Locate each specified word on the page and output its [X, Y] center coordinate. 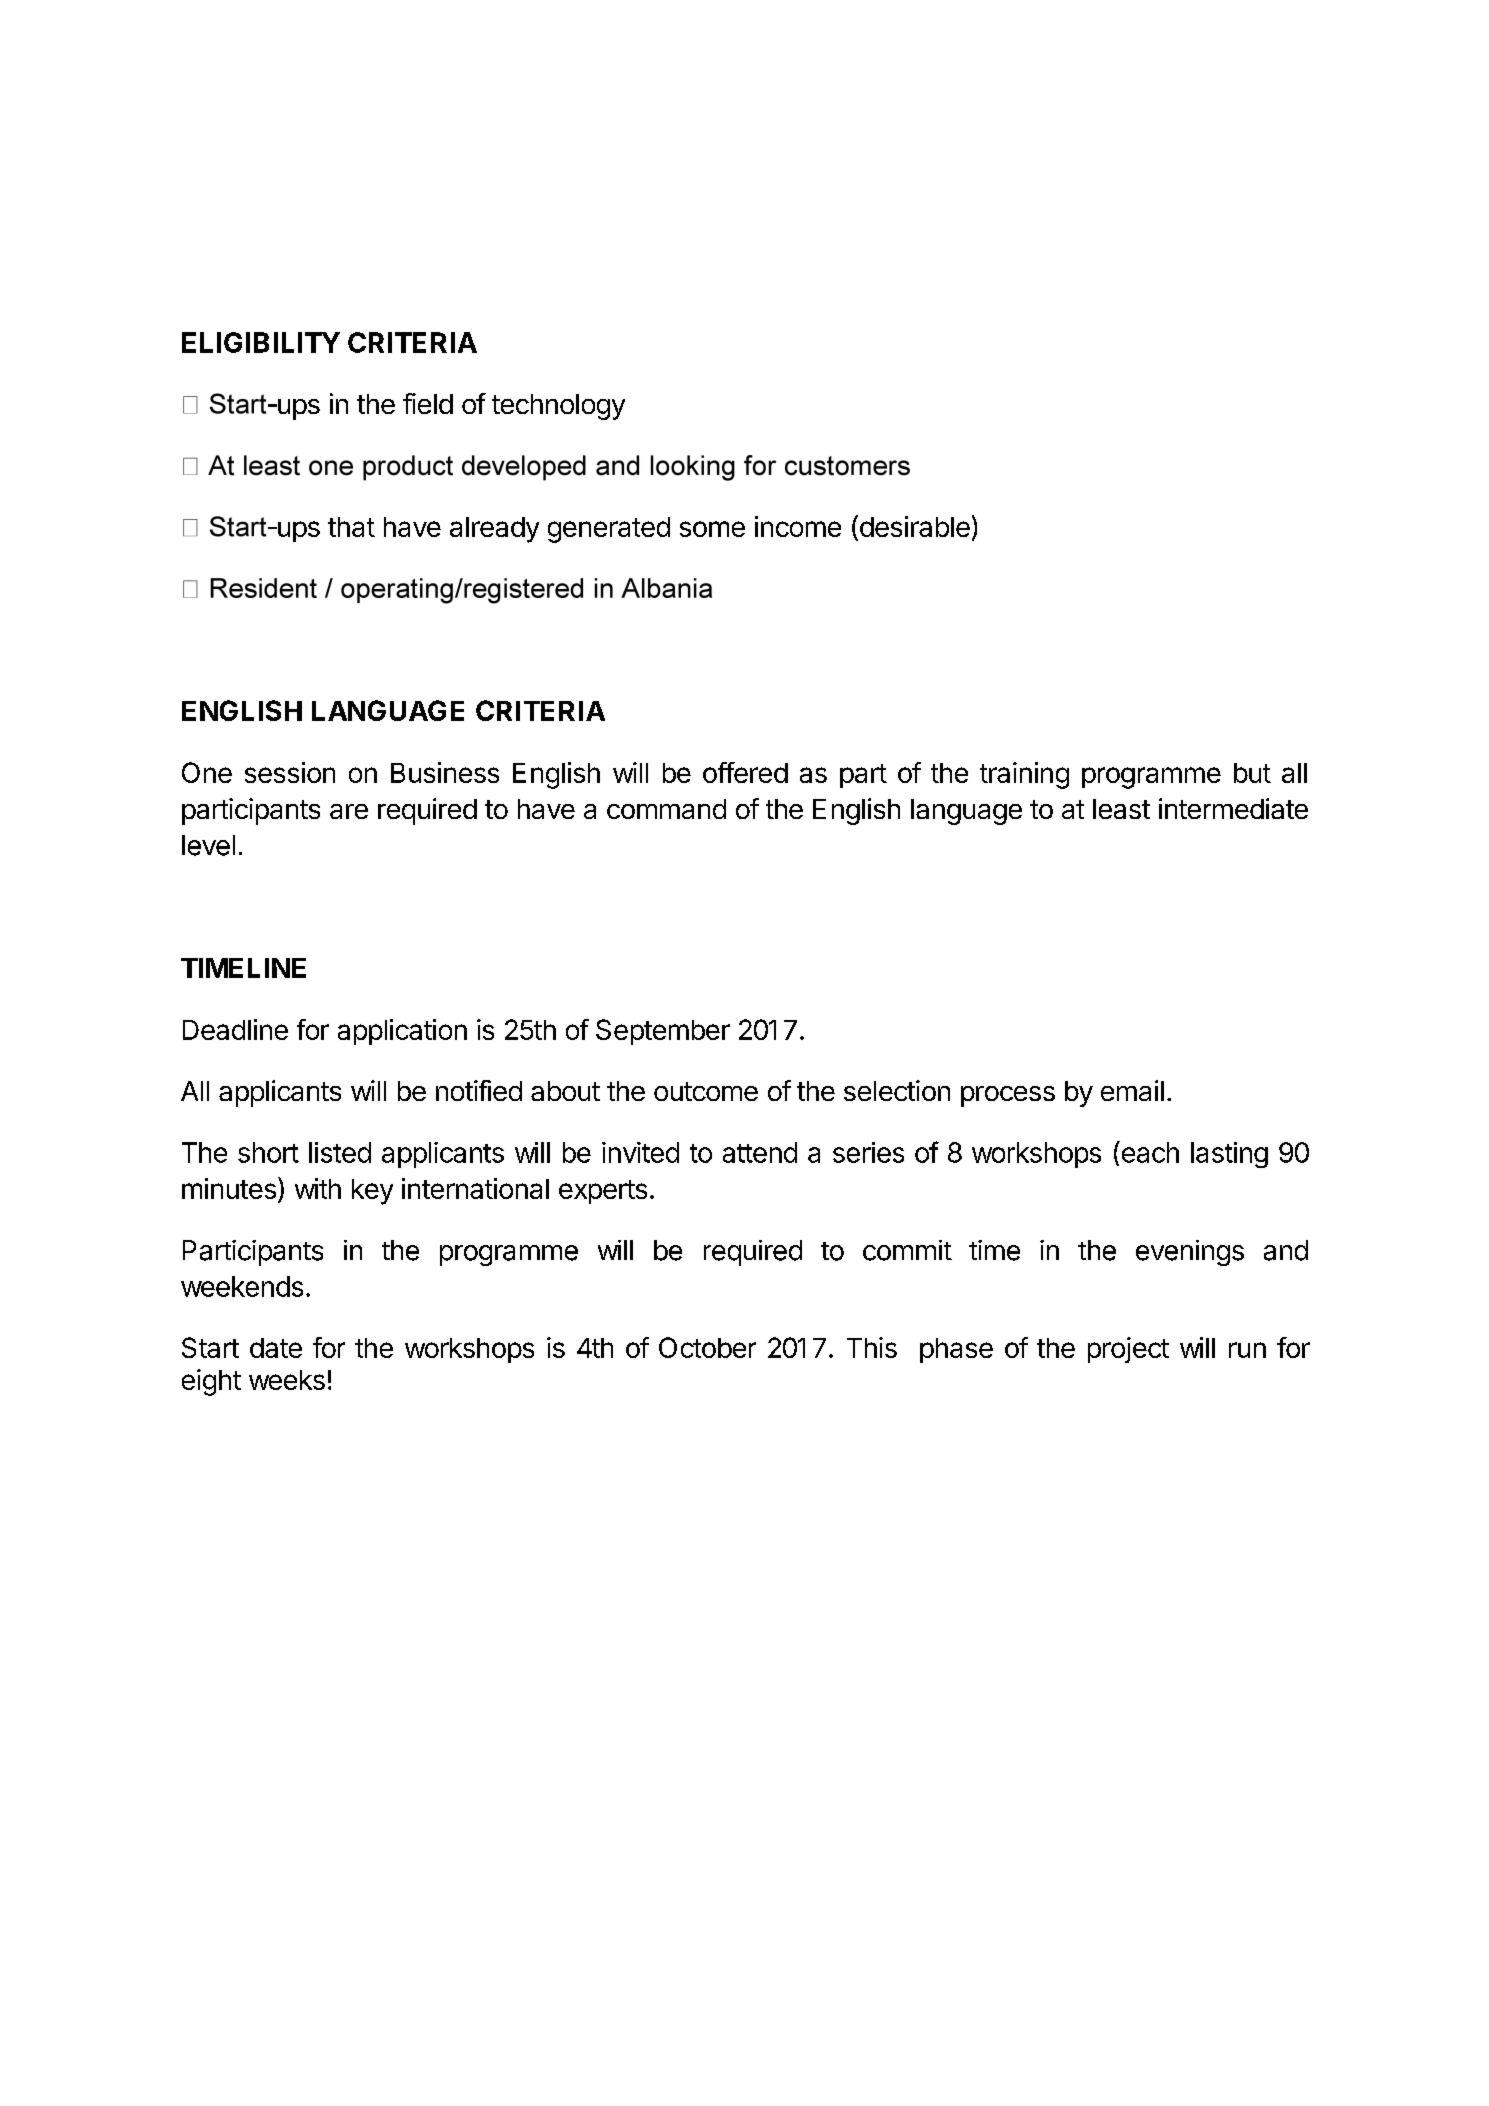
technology [558, 407]
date [276, 1348]
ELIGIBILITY [261, 342]
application [402, 1032]
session [290, 772]
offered [745, 772]
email [1132, 1090]
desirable [913, 527]
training [1024, 775]
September [663, 1032]
